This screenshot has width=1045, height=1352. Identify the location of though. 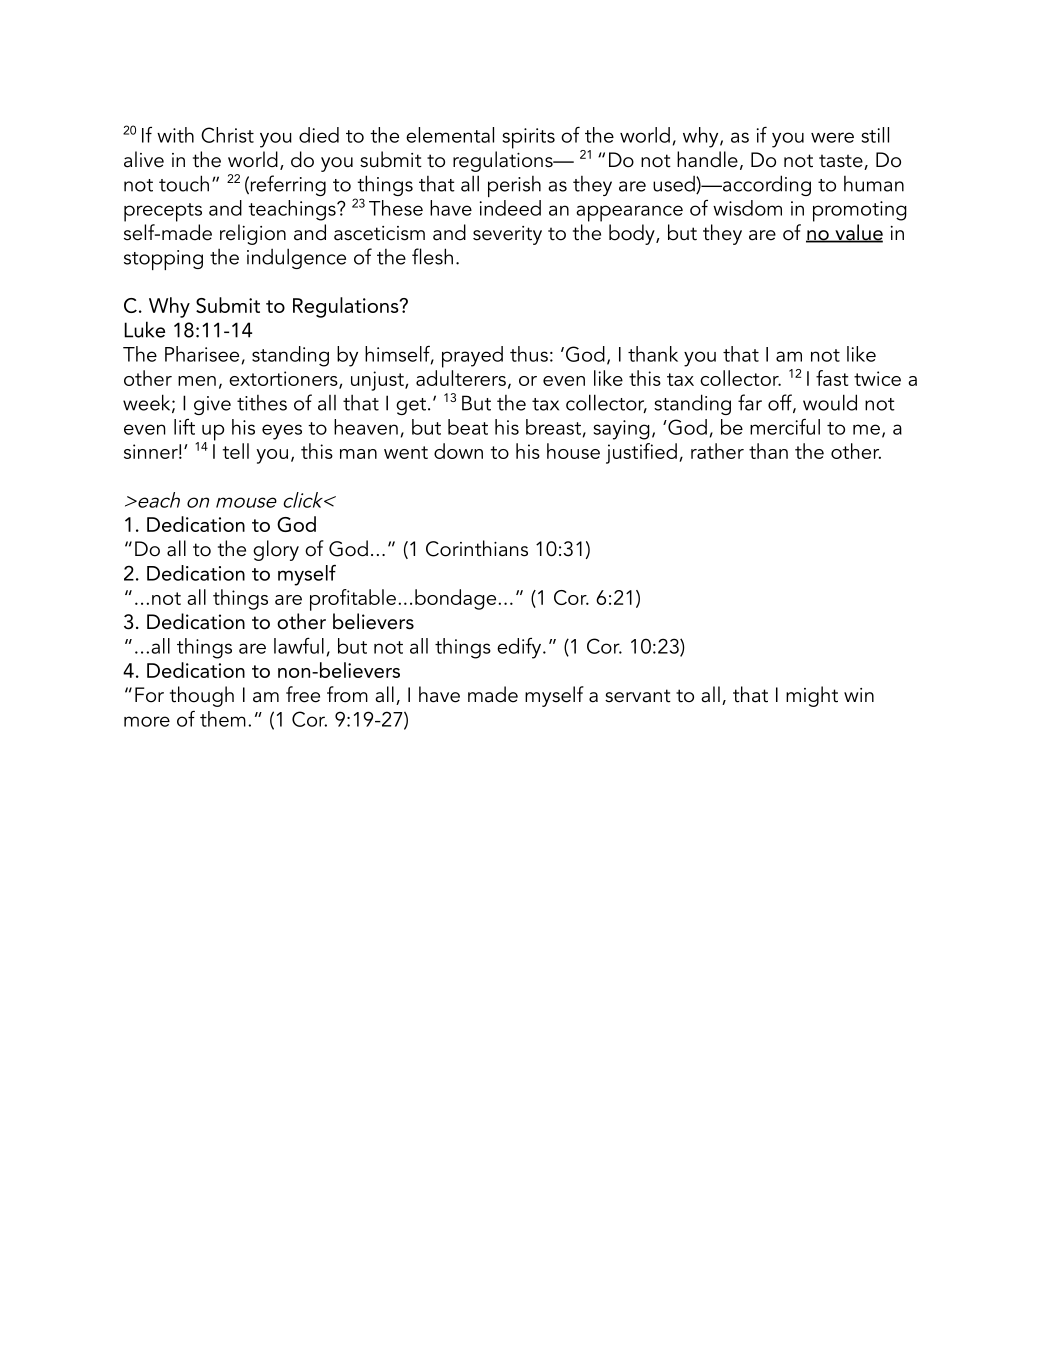
(202, 696).
